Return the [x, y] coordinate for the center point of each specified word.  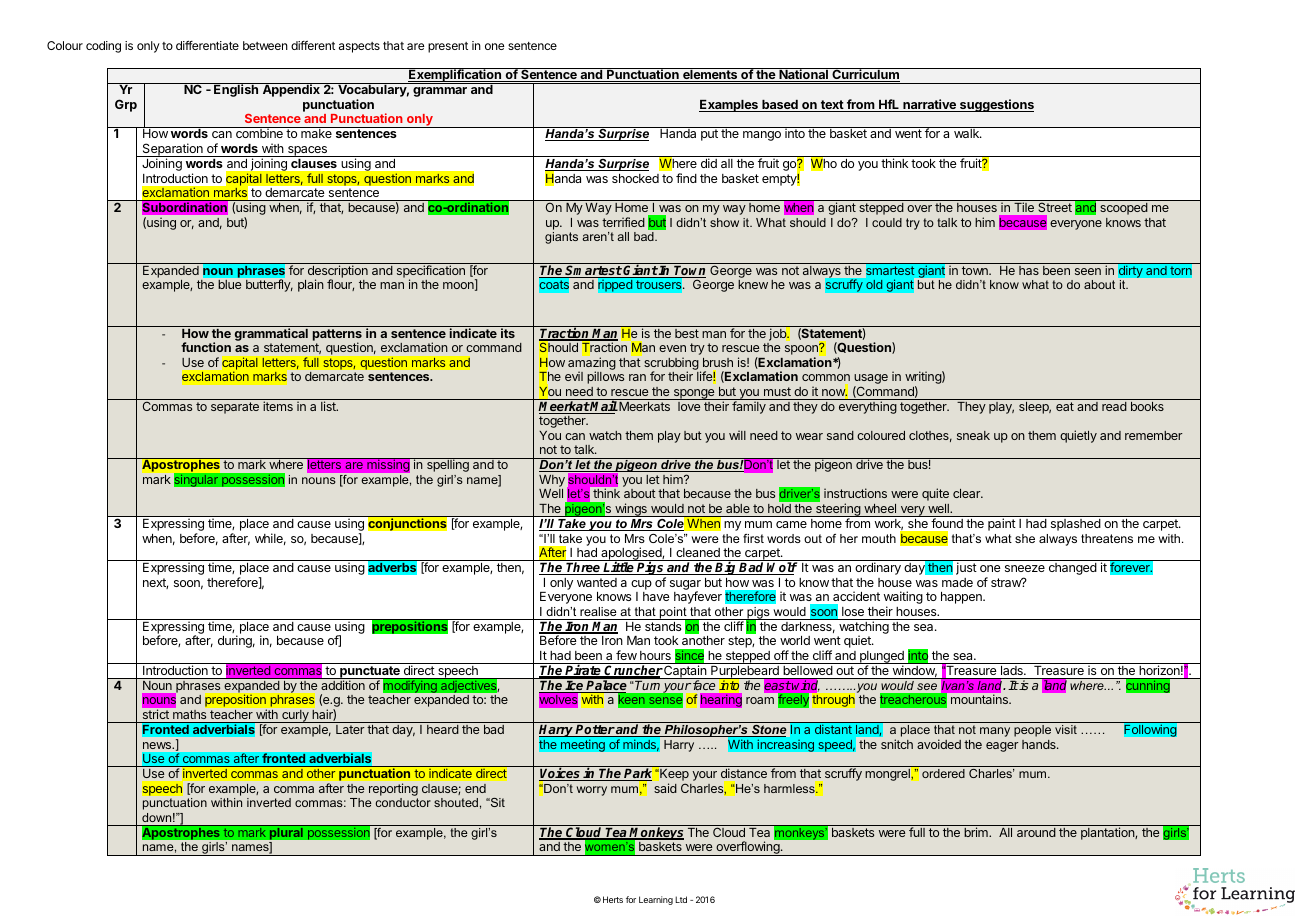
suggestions [996, 105]
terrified [623, 222]
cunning [1148, 686]
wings [631, 510]
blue [230, 284]
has [1029, 270]
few [626, 655]
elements [710, 75]
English [236, 90]
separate [235, 408]
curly [295, 716]
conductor [403, 802]
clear [968, 493]
